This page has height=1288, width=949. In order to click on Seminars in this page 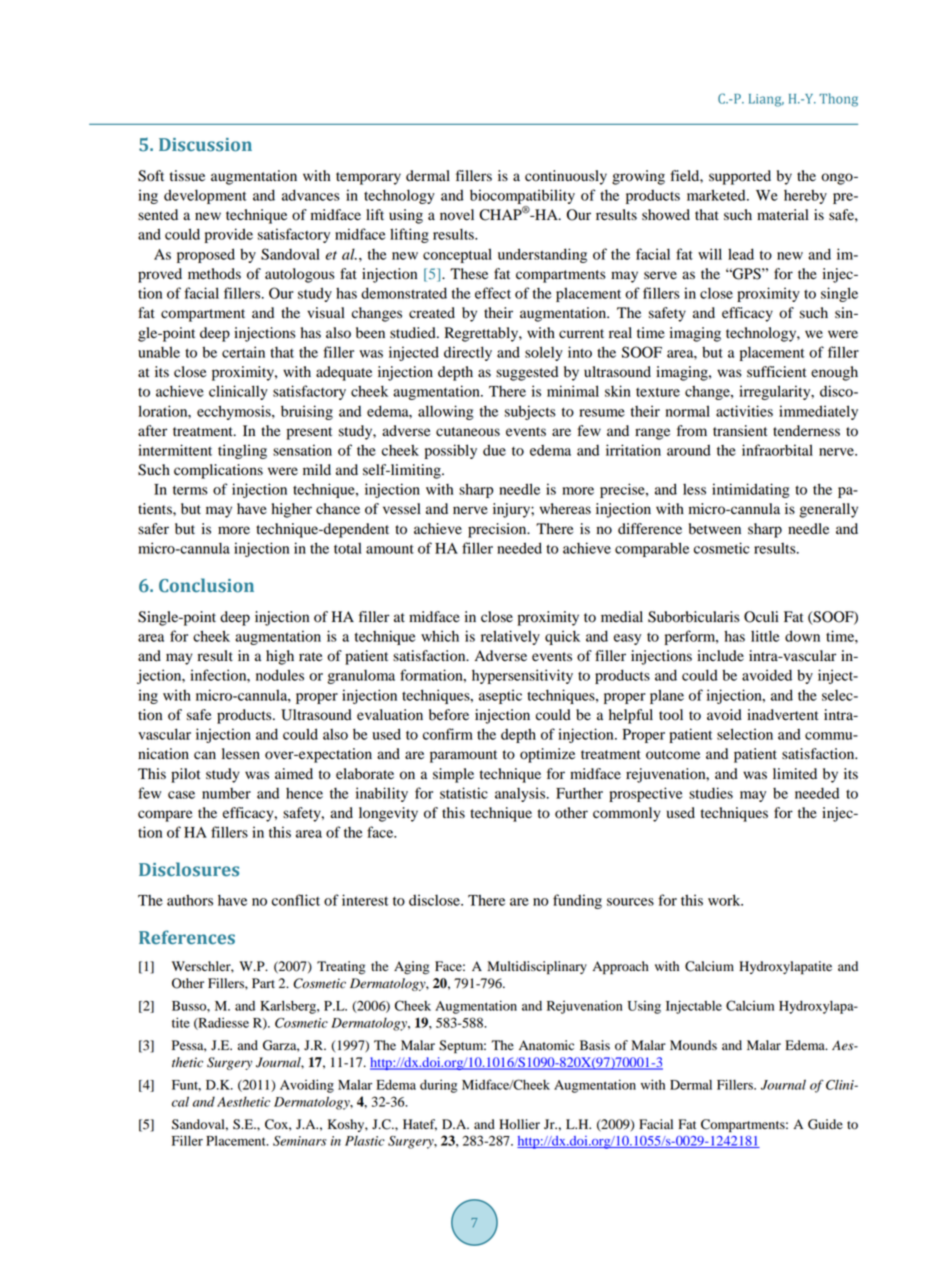, I will do `click(300, 1141)`.
